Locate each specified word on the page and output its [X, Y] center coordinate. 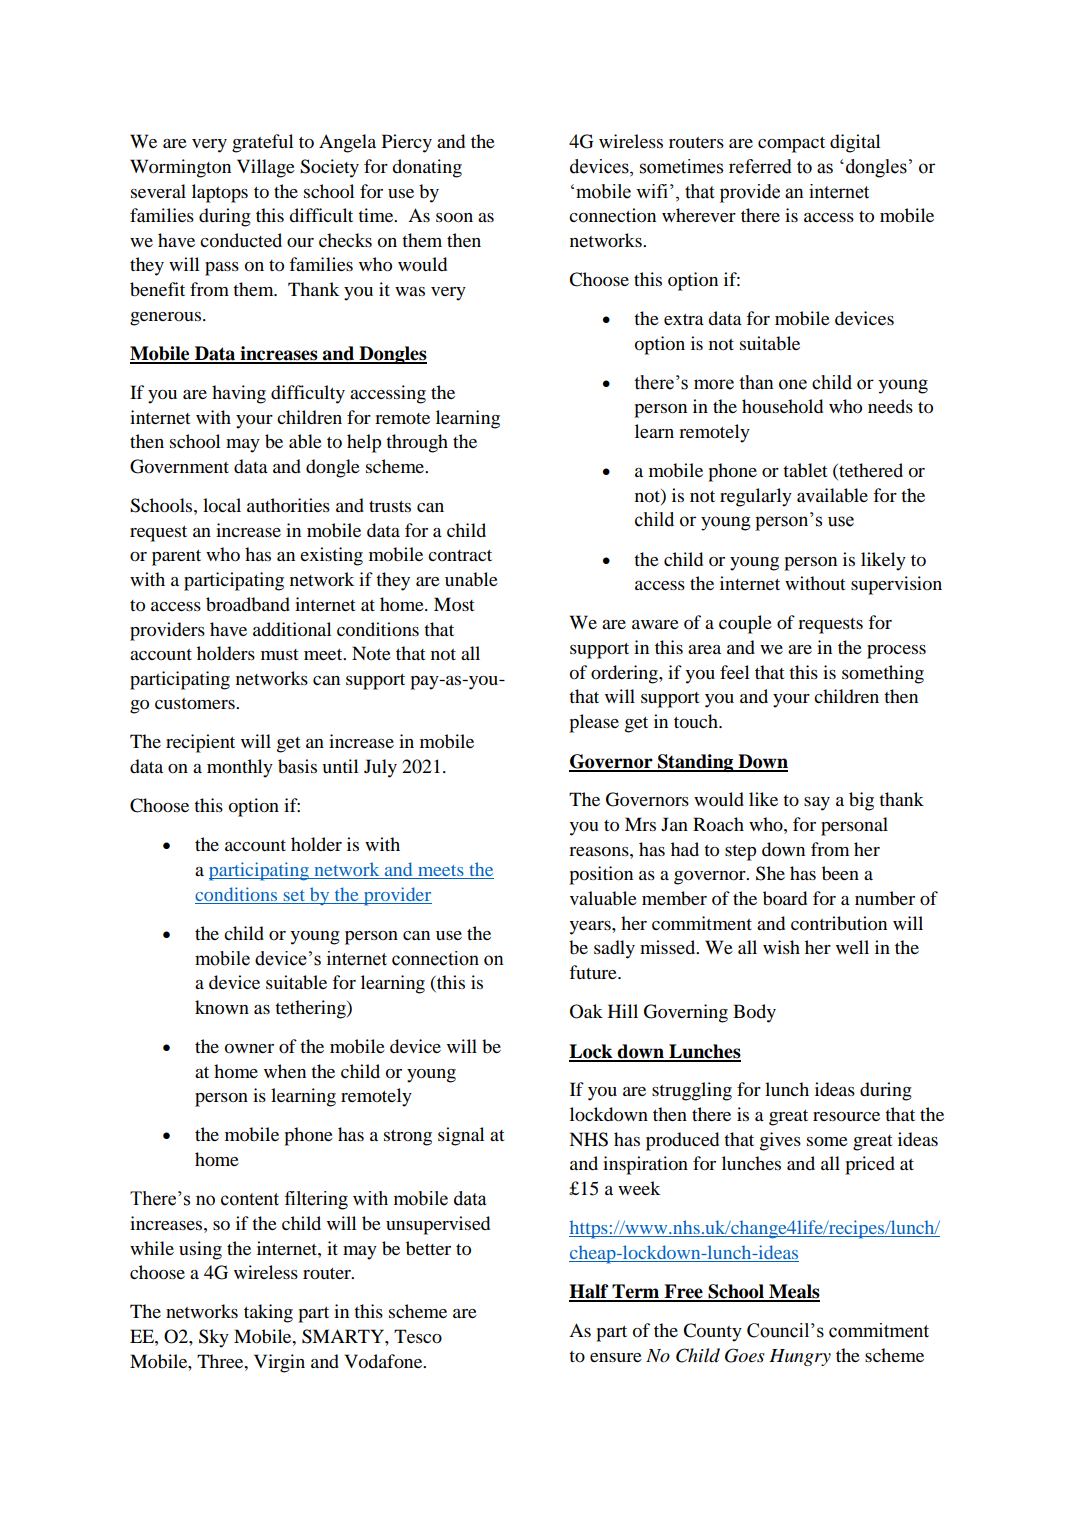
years [591, 928]
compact [791, 145]
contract [460, 555]
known [222, 1007]
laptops [220, 193]
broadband [248, 604]
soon [454, 217]
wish [781, 947]
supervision [896, 585]
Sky [214, 1338]
